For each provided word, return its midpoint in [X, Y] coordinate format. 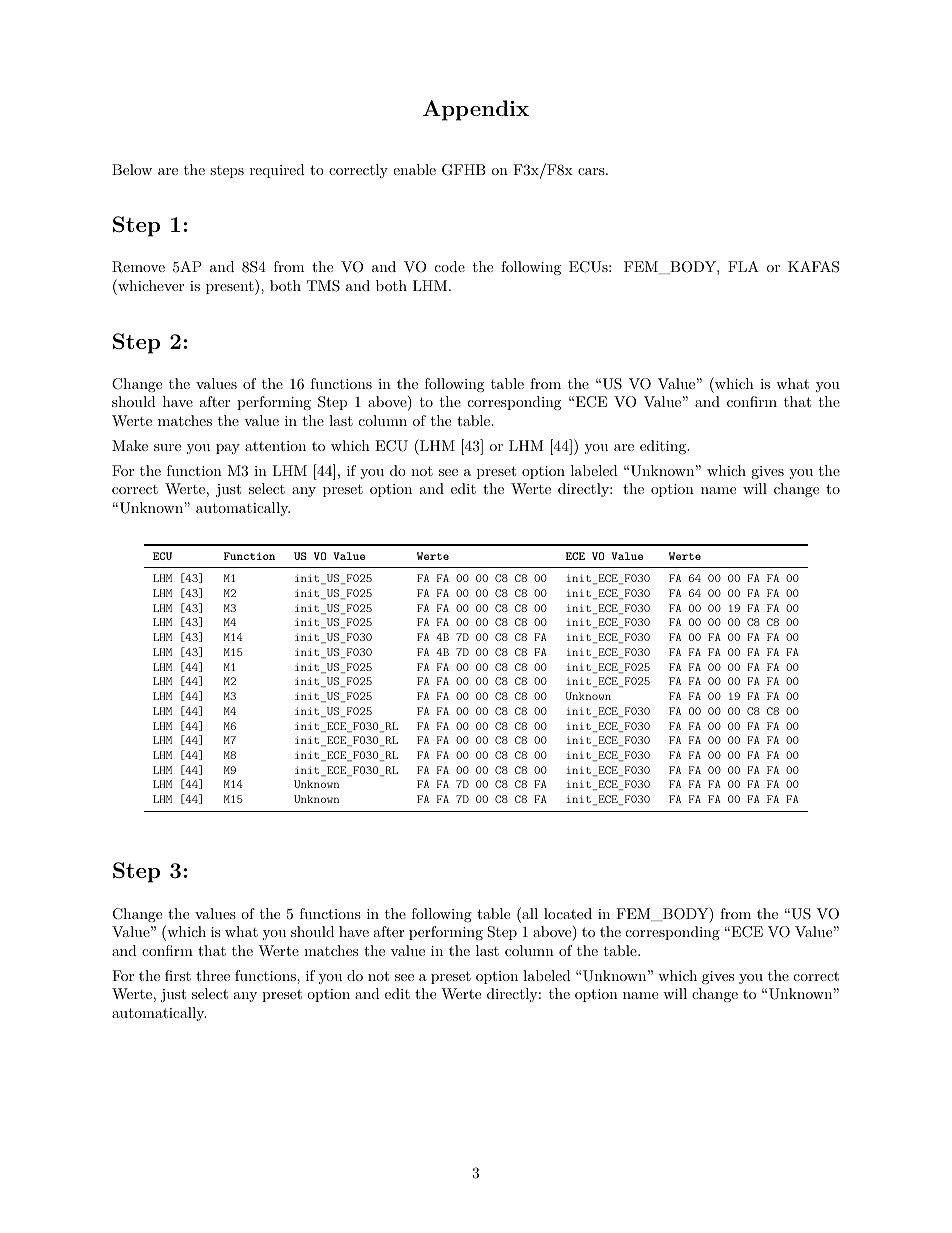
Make [130, 445]
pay [228, 449]
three [213, 975]
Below [132, 169]
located [568, 913]
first [178, 975]
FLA [743, 266]
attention [275, 446]
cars [591, 171]
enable [414, 169]
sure [167, 447]
